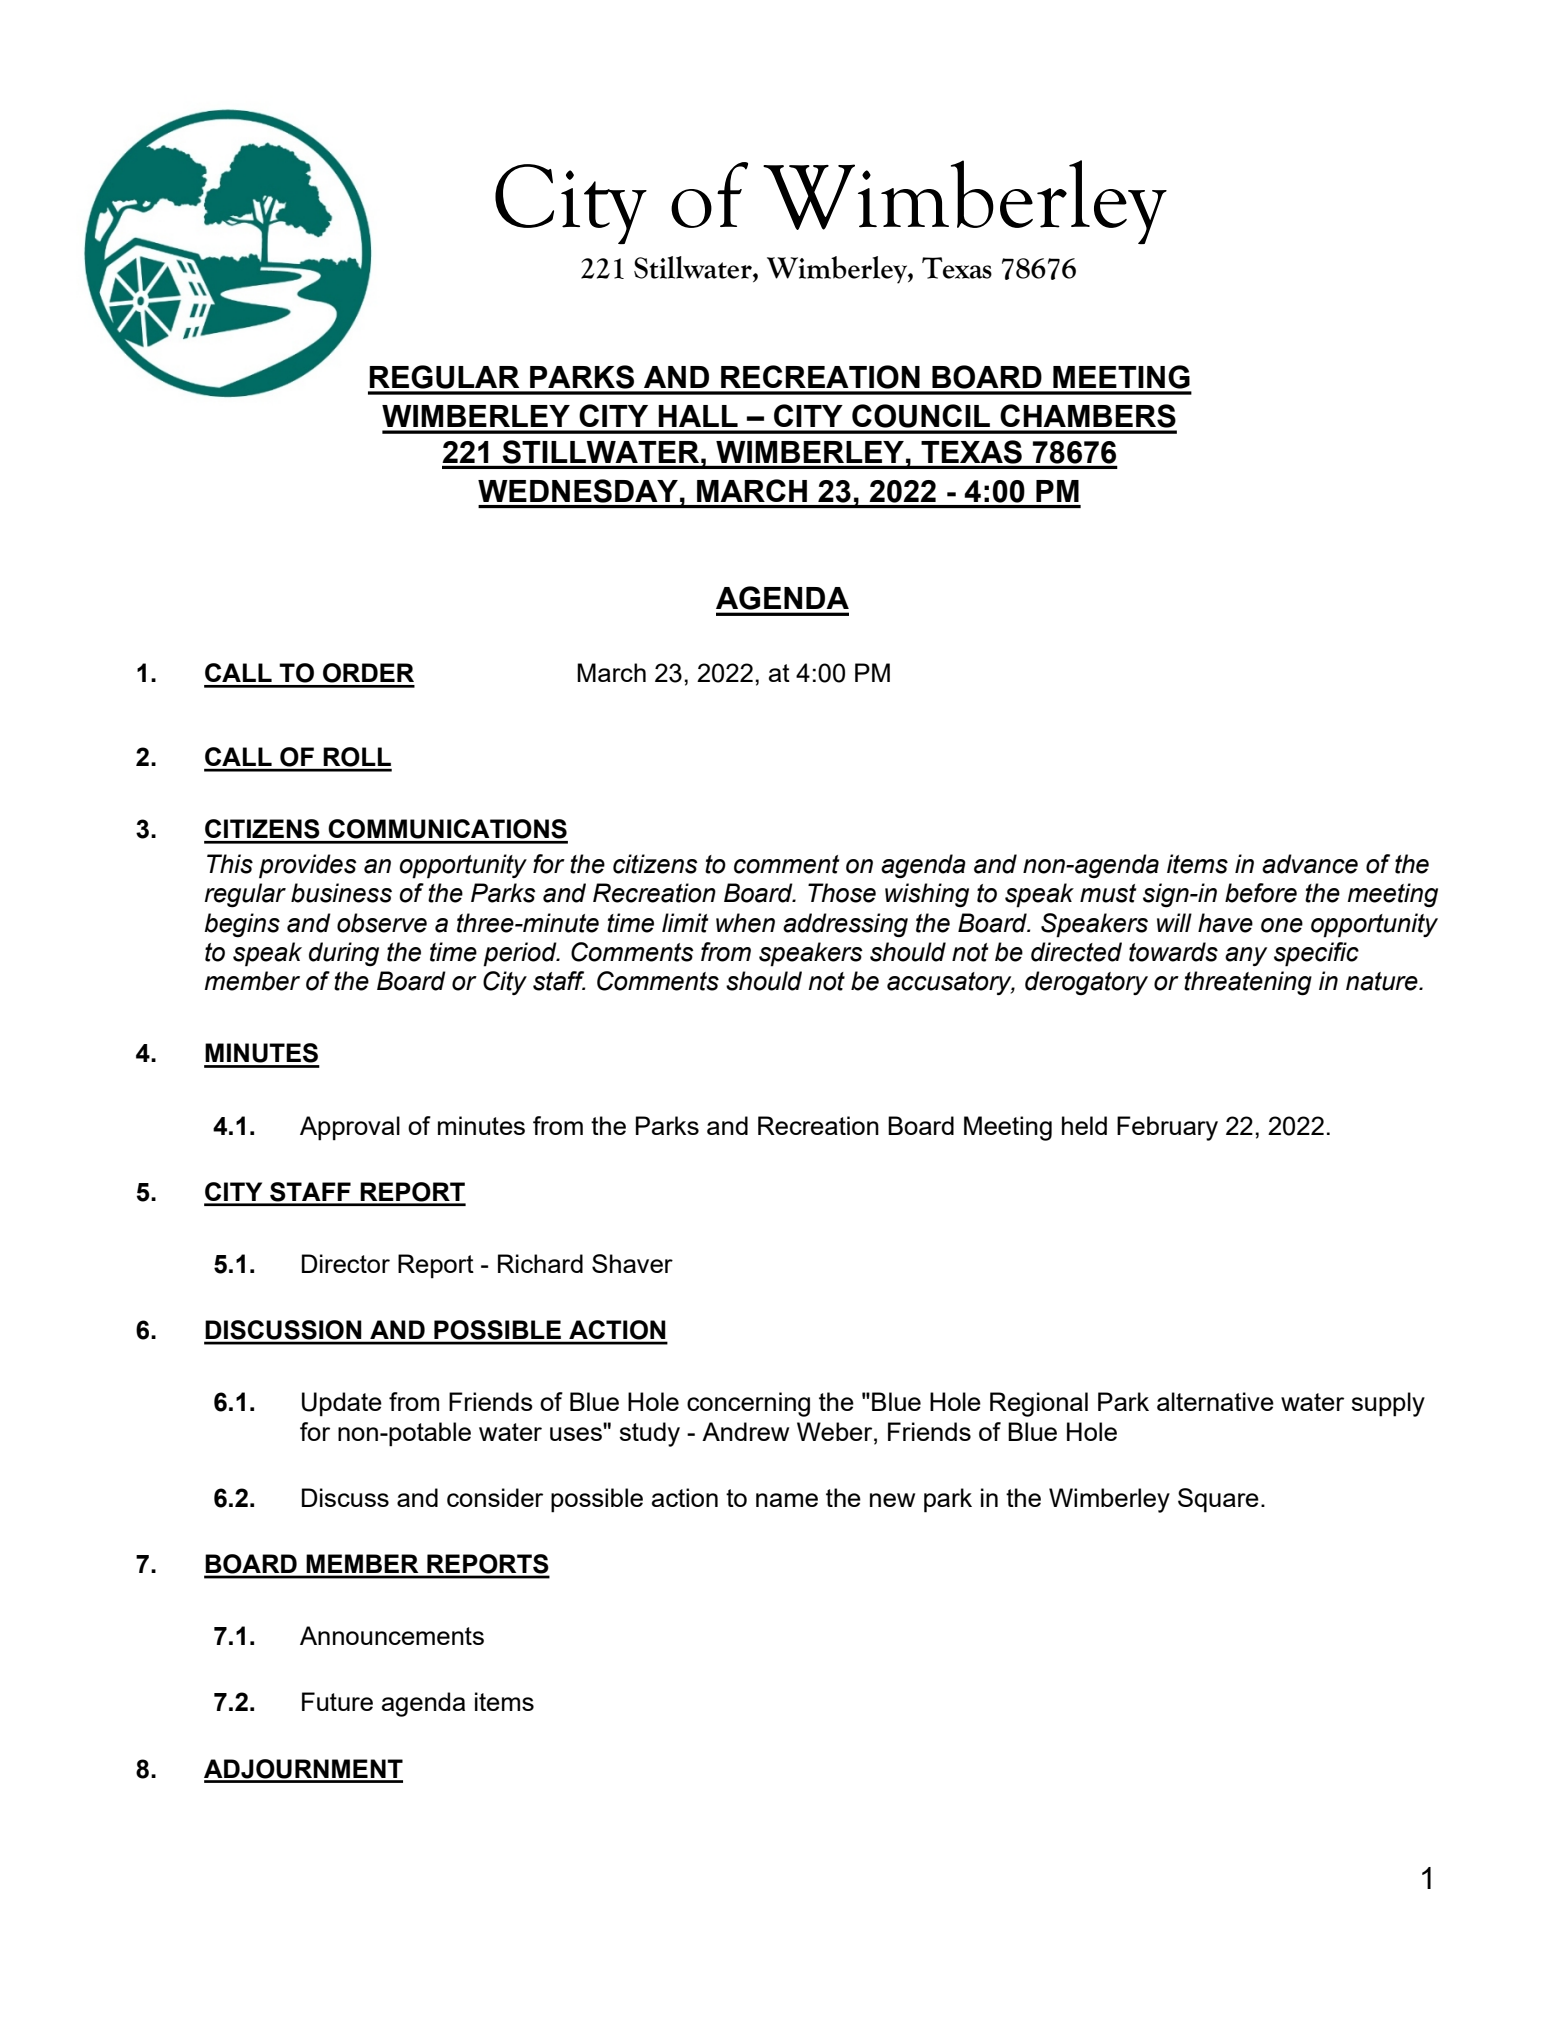  What do you see at coordinates (1167, 1128) in the page?
I see `February` at bounding box center [1167, 1128].
